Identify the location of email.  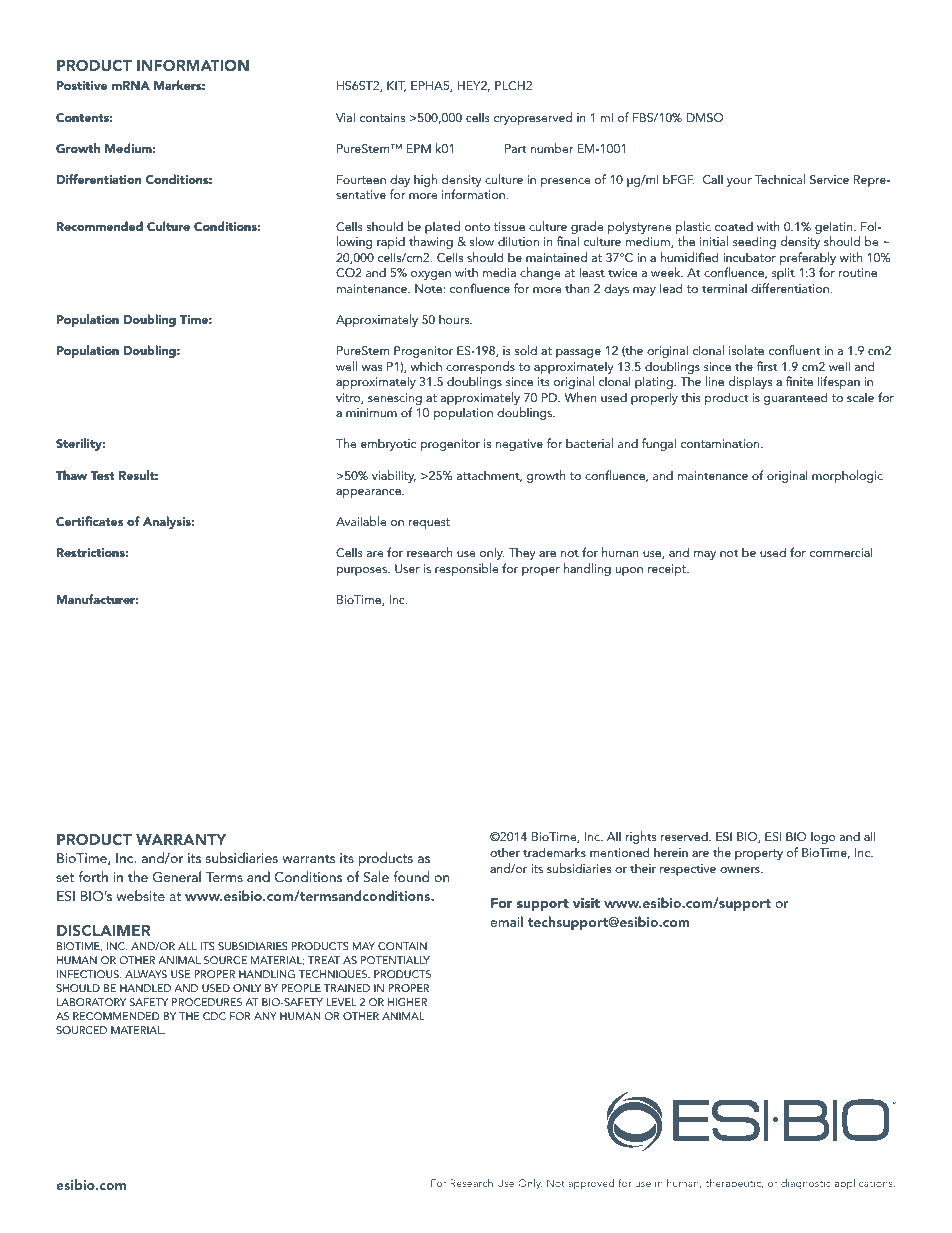
(506, 921).
